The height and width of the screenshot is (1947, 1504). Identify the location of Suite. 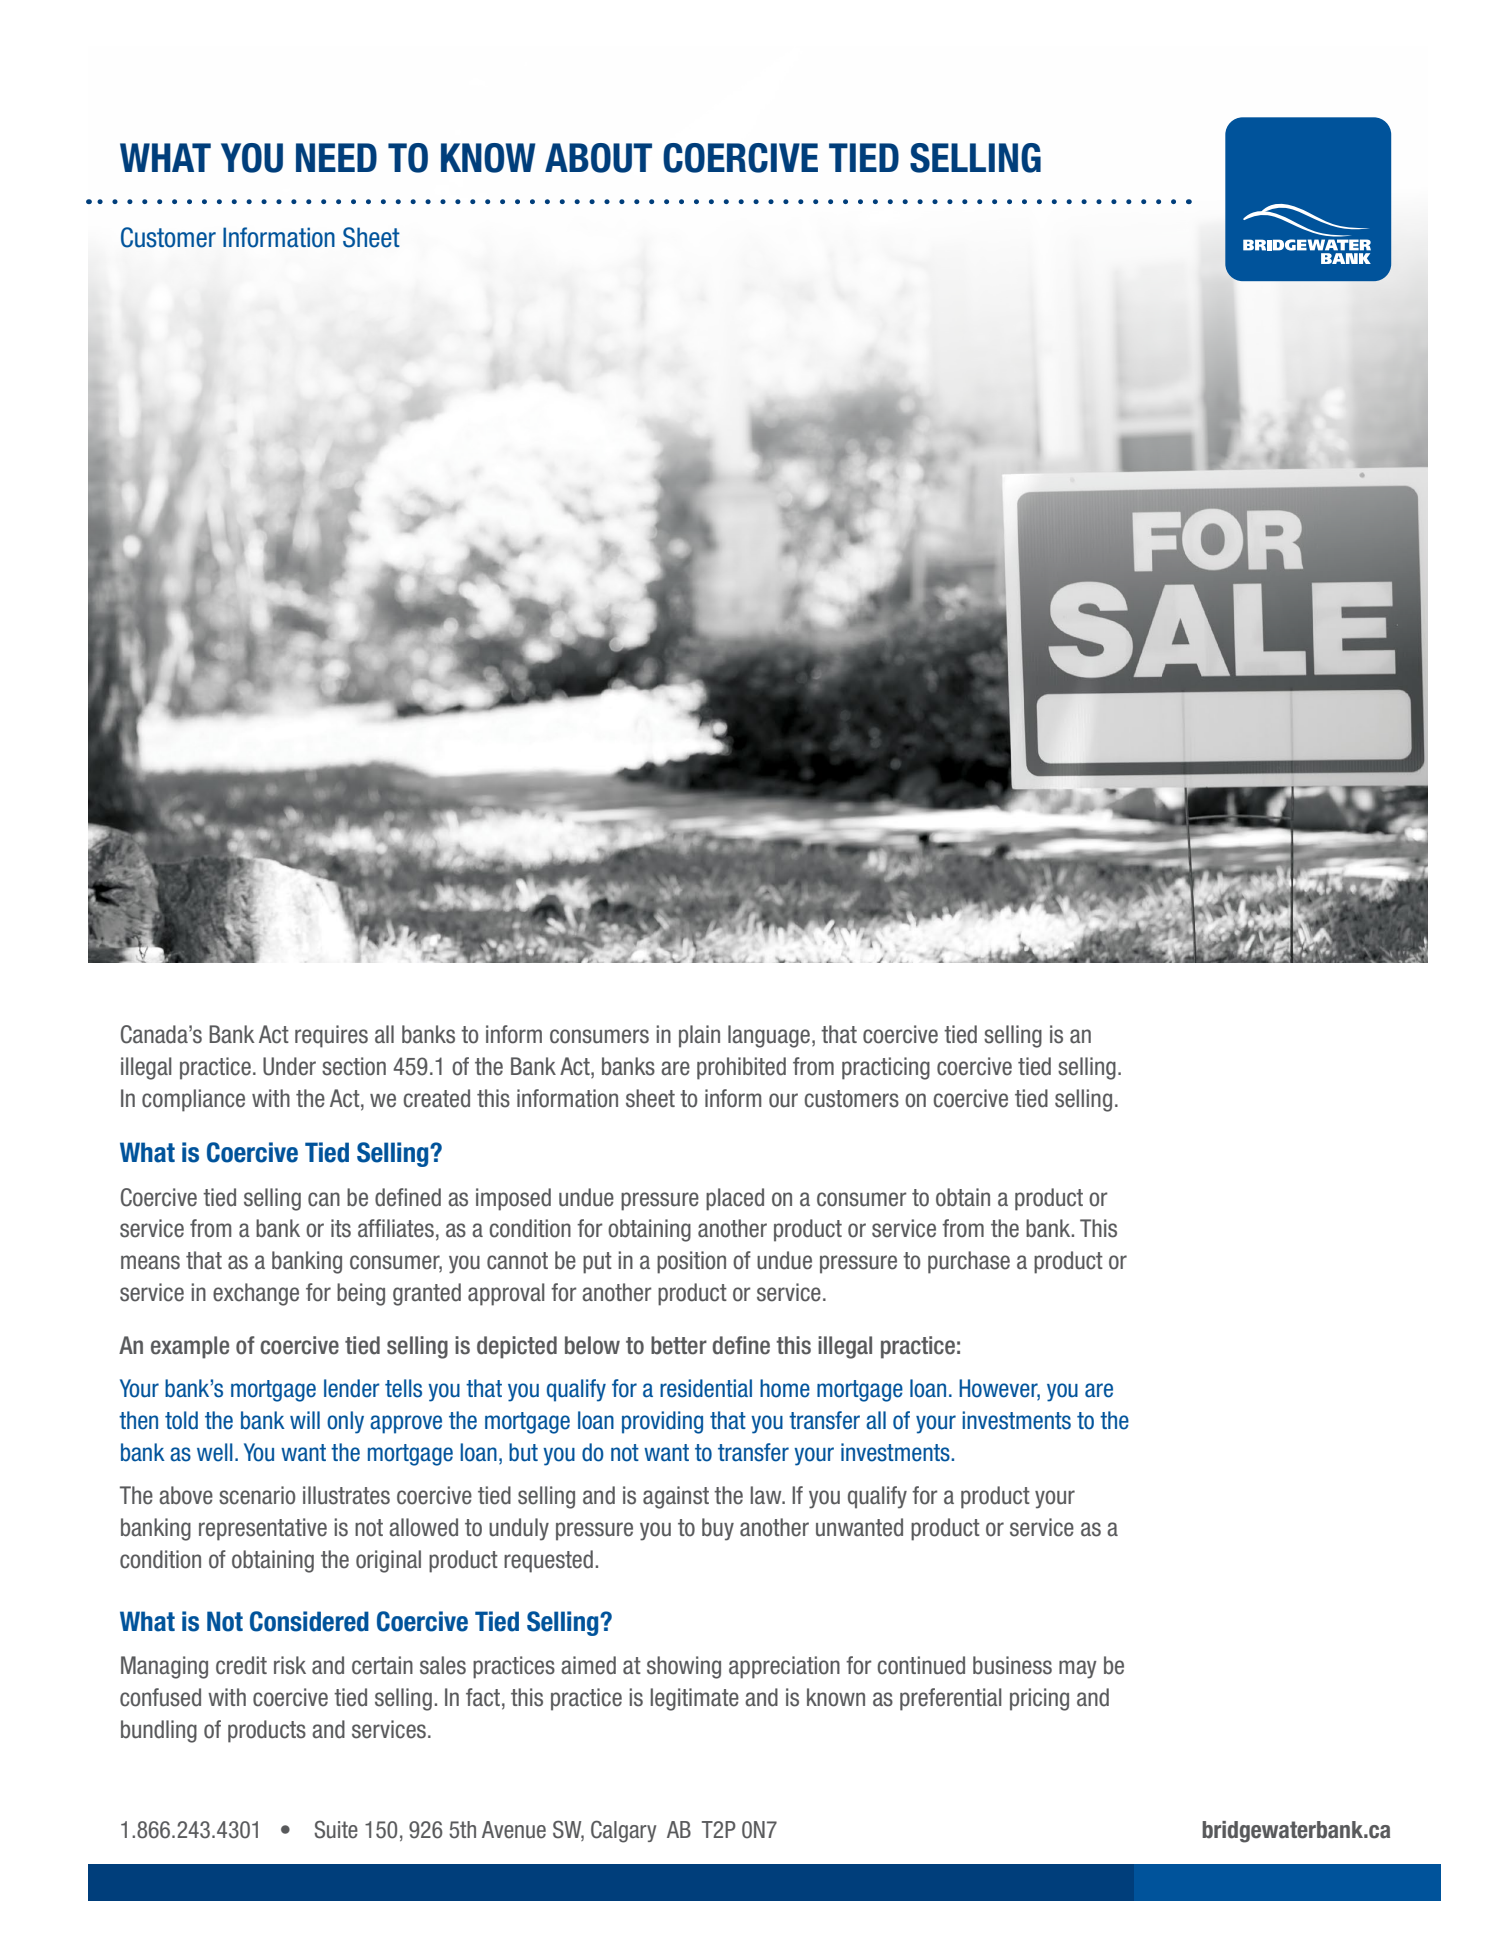
(336, 1830).
